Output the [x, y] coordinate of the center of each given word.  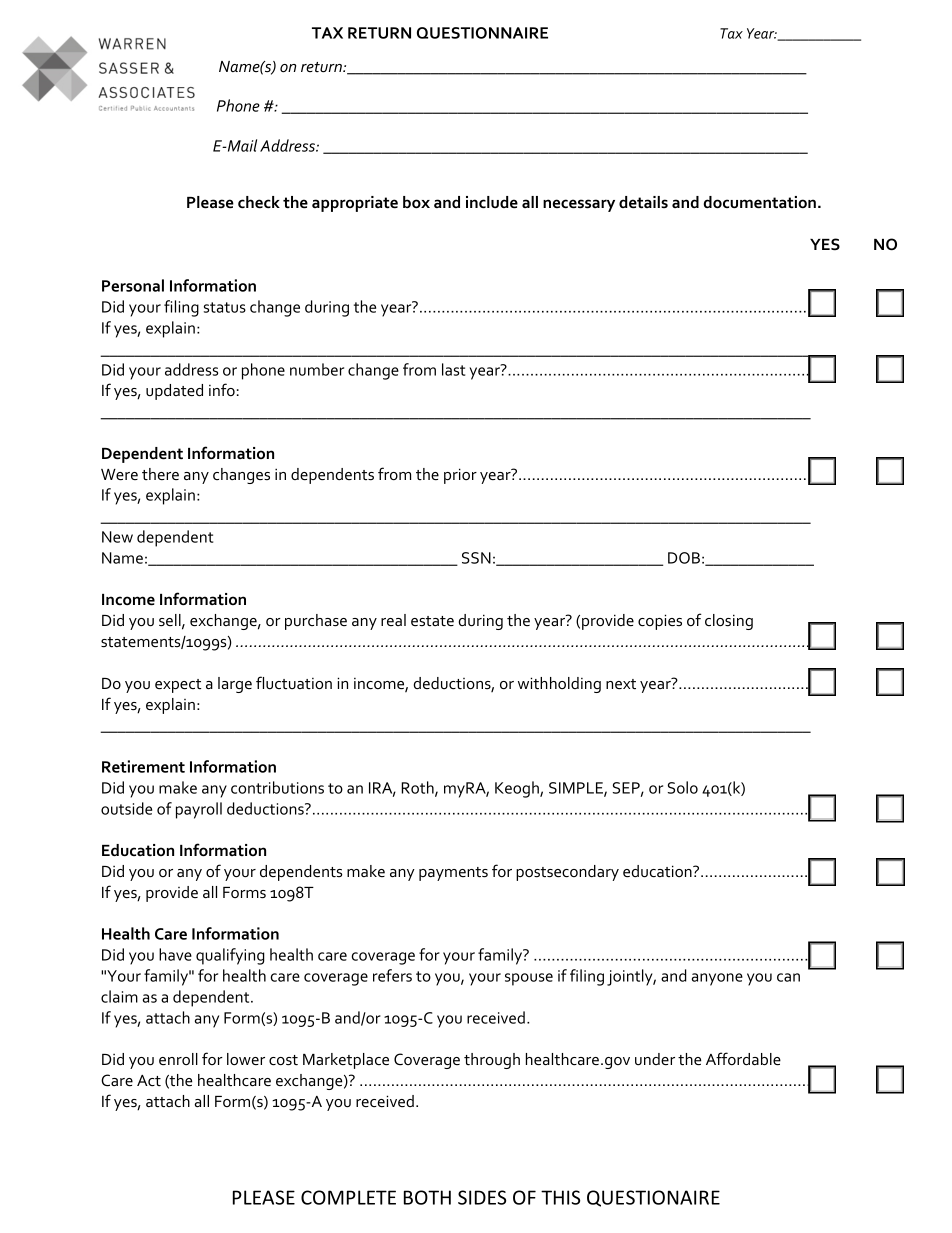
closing [729, 622]
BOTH [427, 1197]
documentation [760, 202]
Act [149, 1081]
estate [432, 621]
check [259, 202]
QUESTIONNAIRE [482, 33]
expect [178, 686]
